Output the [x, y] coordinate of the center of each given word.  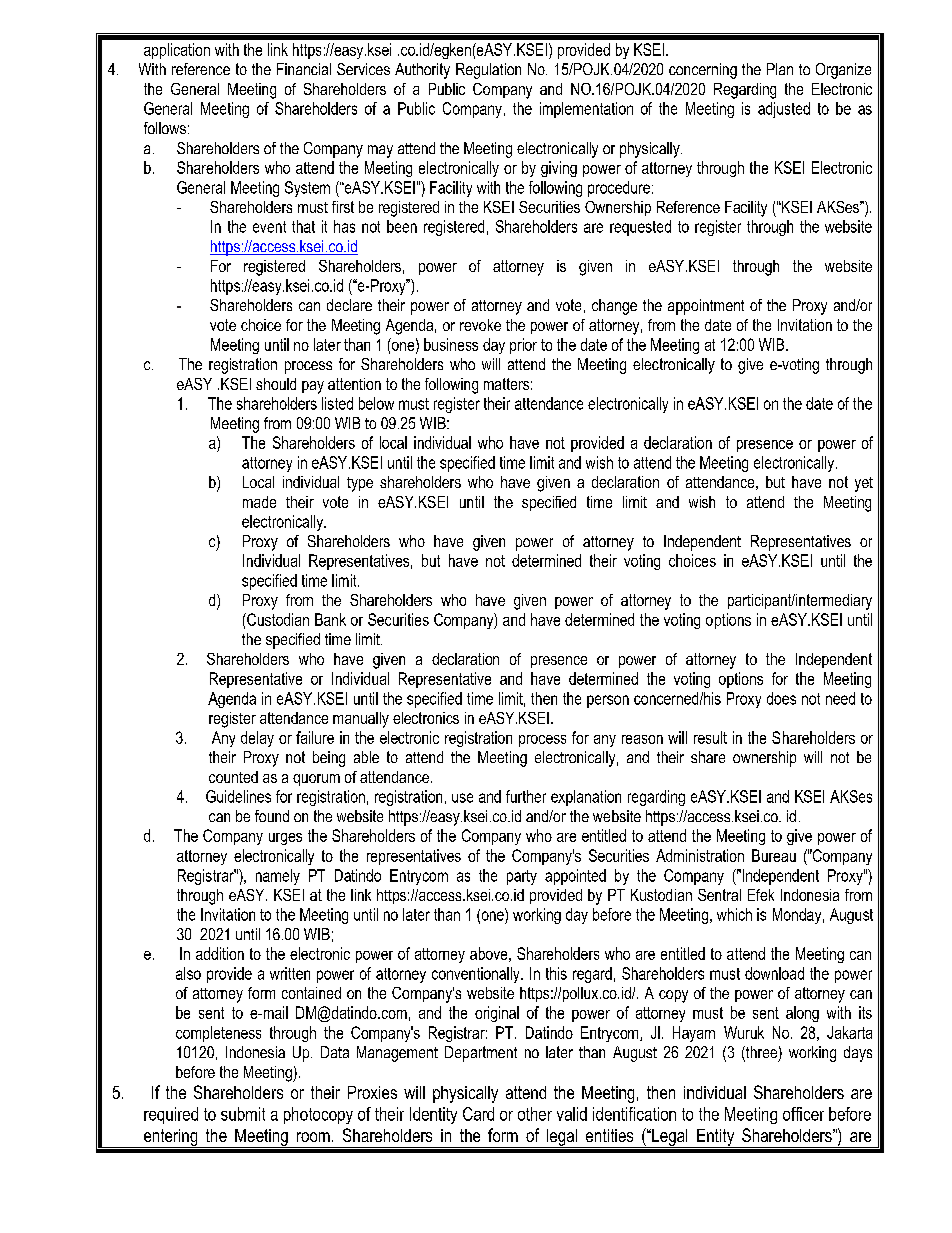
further [526, 796]
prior [523, 346]
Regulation [488, 71]
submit [243, 1114]
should [276, 384]
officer [803, 1114]
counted [233, 777]
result [710, 737]
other [535, 1114]
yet [864, 484]
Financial [304, 69]
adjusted [784, 110]
